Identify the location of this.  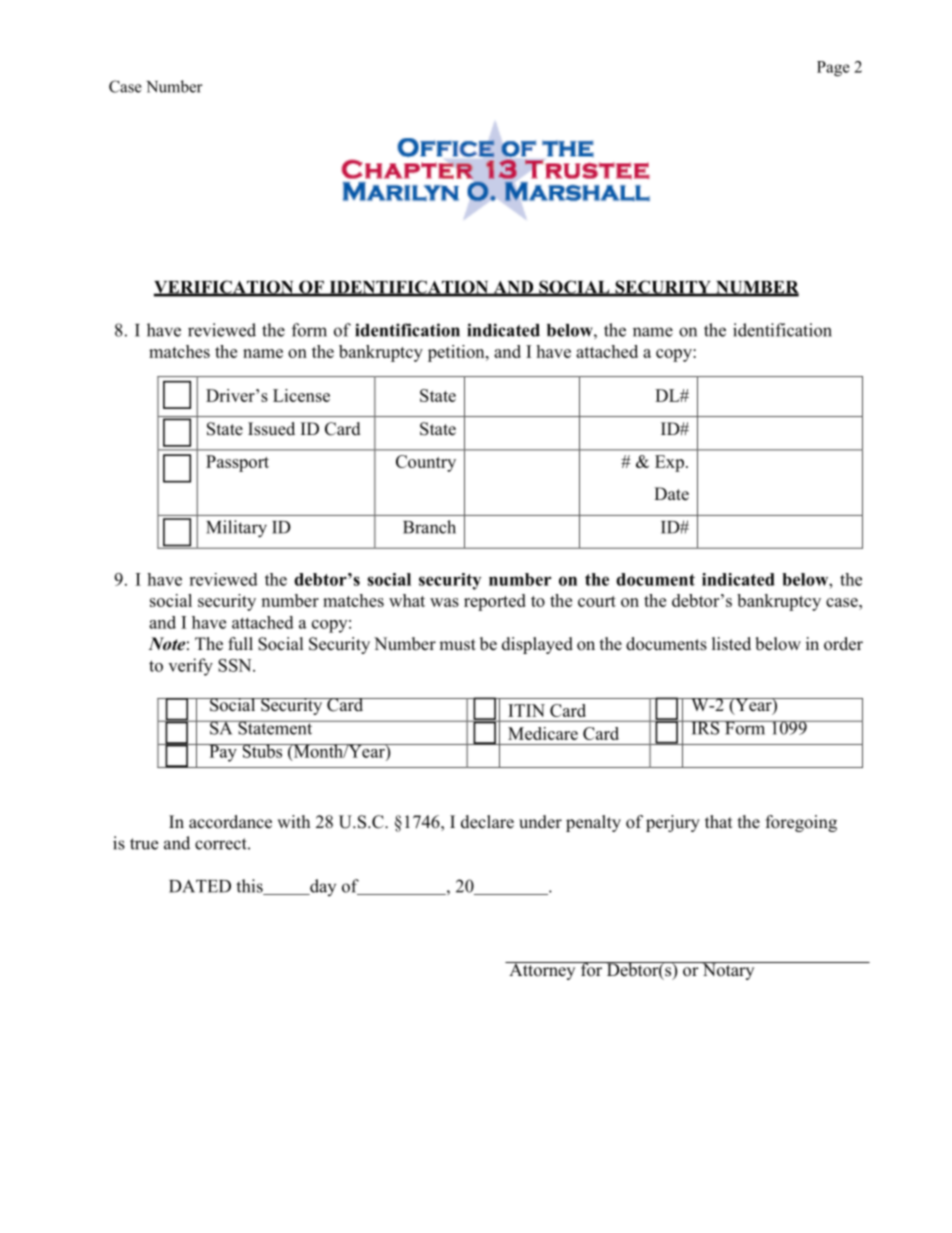
(250, 887).
